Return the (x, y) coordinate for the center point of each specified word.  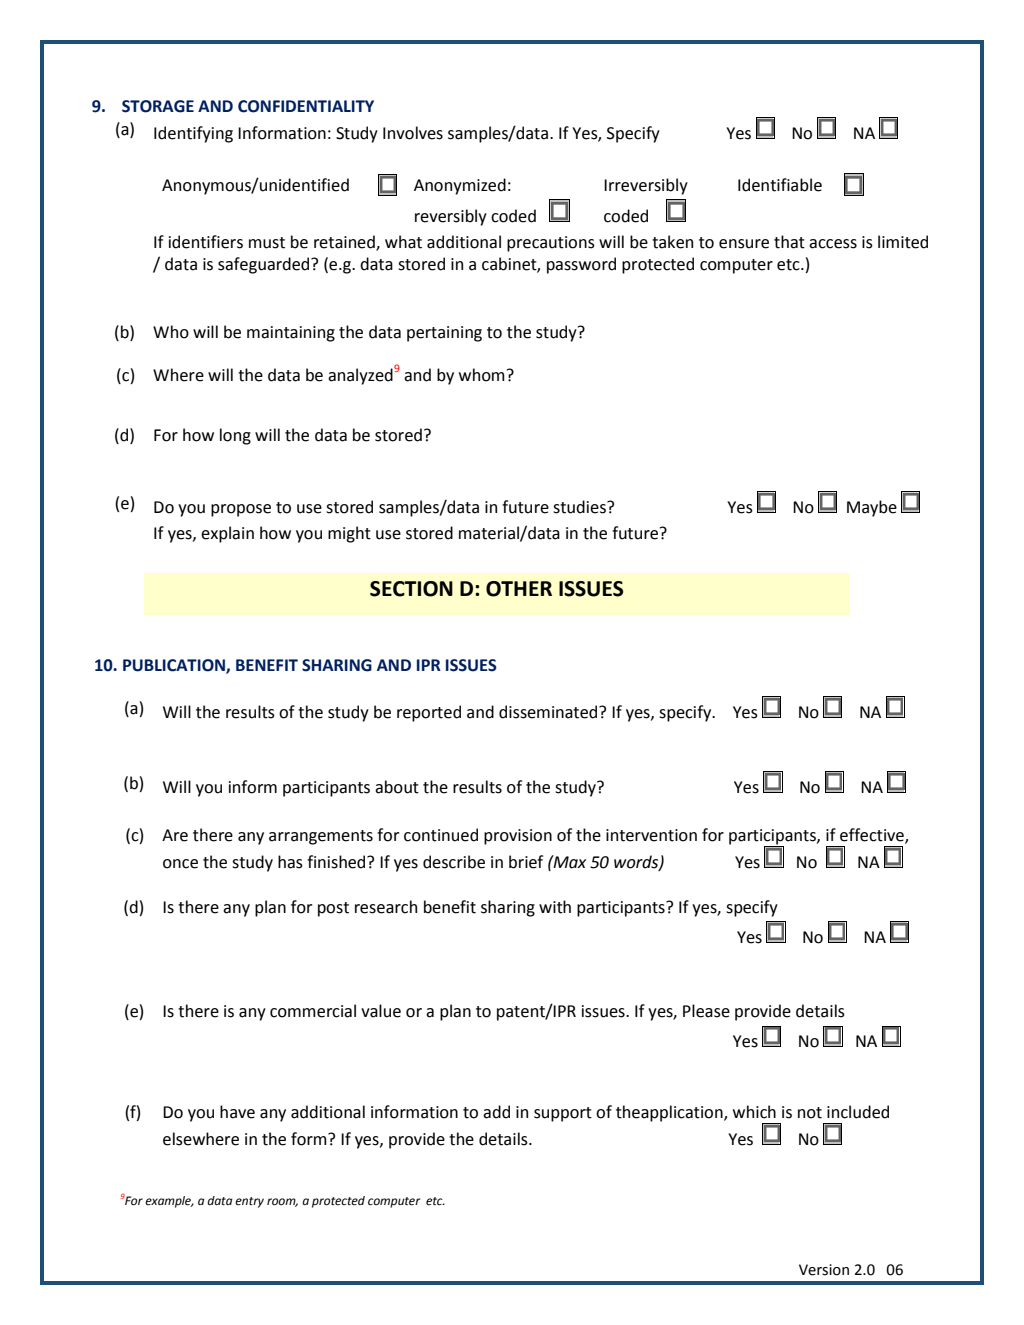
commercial (313, 1011)
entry (249, 1202)
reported (429, 713)
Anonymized (460, 186)
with (555, 907)
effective (873, 836)
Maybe (872, 508)
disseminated (549, 712)
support (563, 1114)
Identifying (193, 134)
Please (706, 1011)
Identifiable (780, 185)
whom (482, 375)
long (235, 436)
